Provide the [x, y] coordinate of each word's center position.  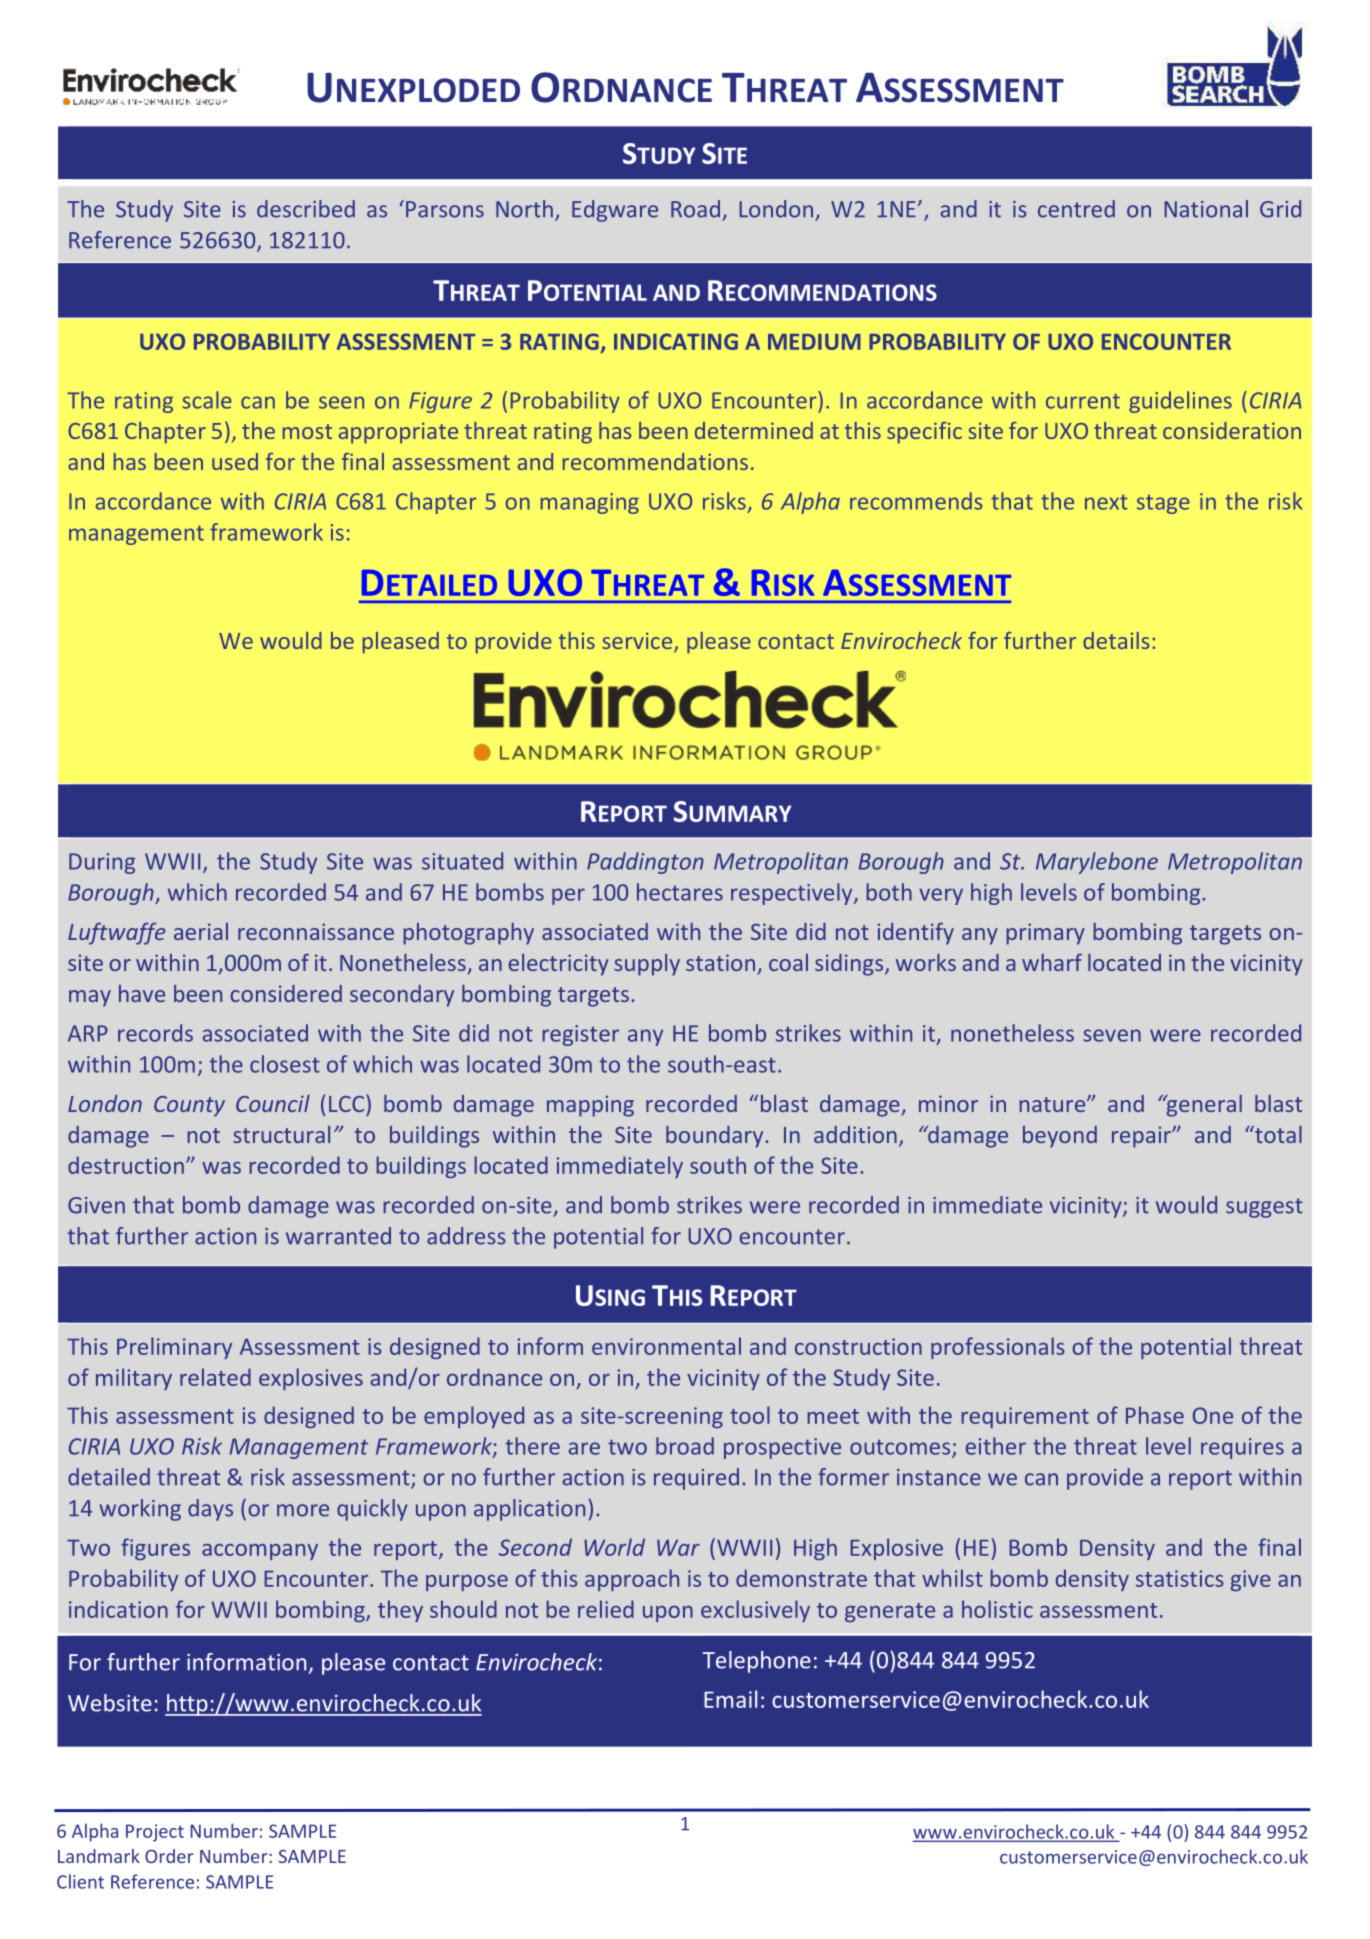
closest [285, 1064]
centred [1076, 209]
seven [1112, 1035]
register [580, 1035]
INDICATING [676, 341]
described [306, 209]
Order [169, 1856]
